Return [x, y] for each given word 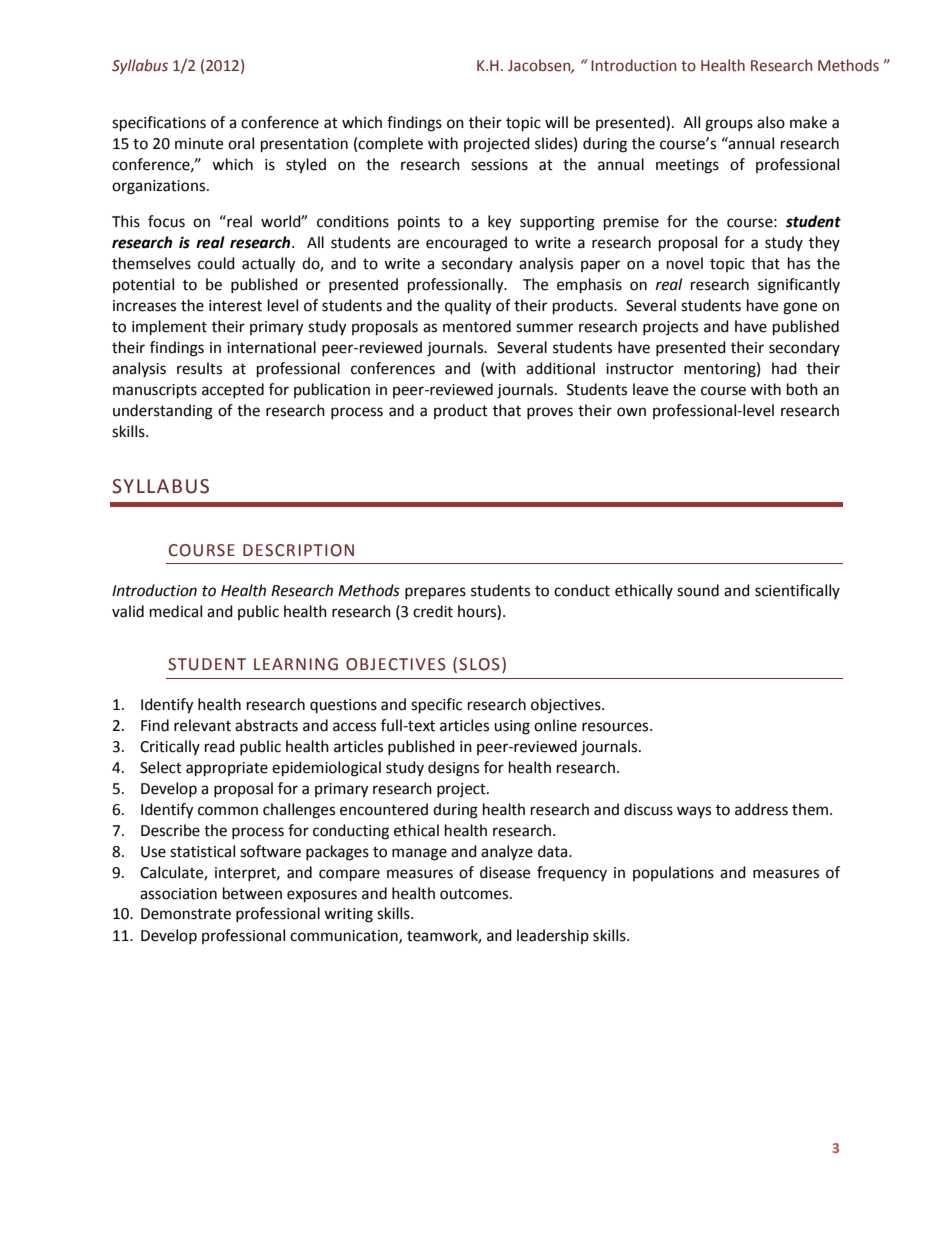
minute [199, 144]
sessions [499, 165]
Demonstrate [186, 914]
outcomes [475, 894]
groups [729, 125]
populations [673, 873]
